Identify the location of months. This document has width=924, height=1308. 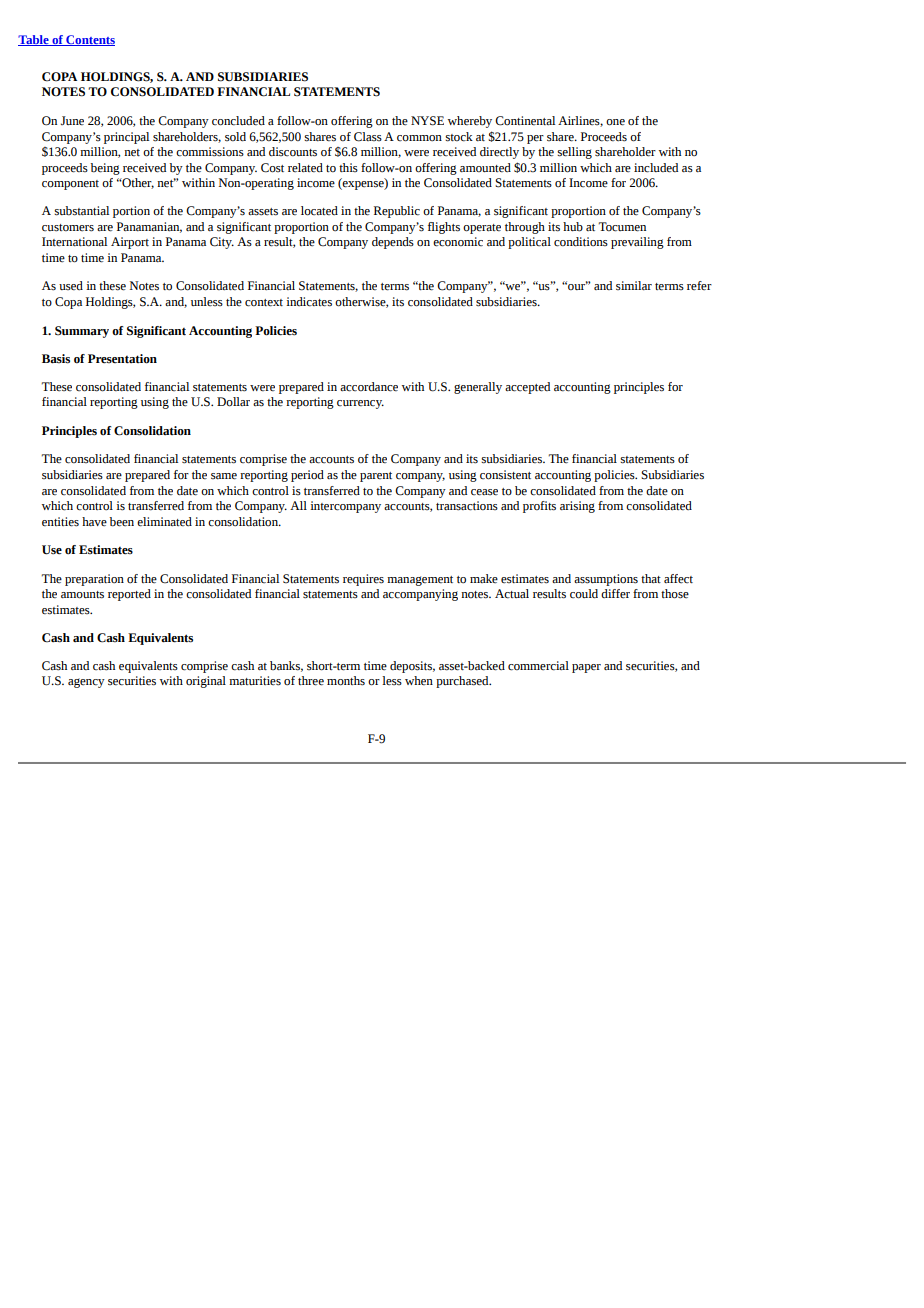
(346, 681).
